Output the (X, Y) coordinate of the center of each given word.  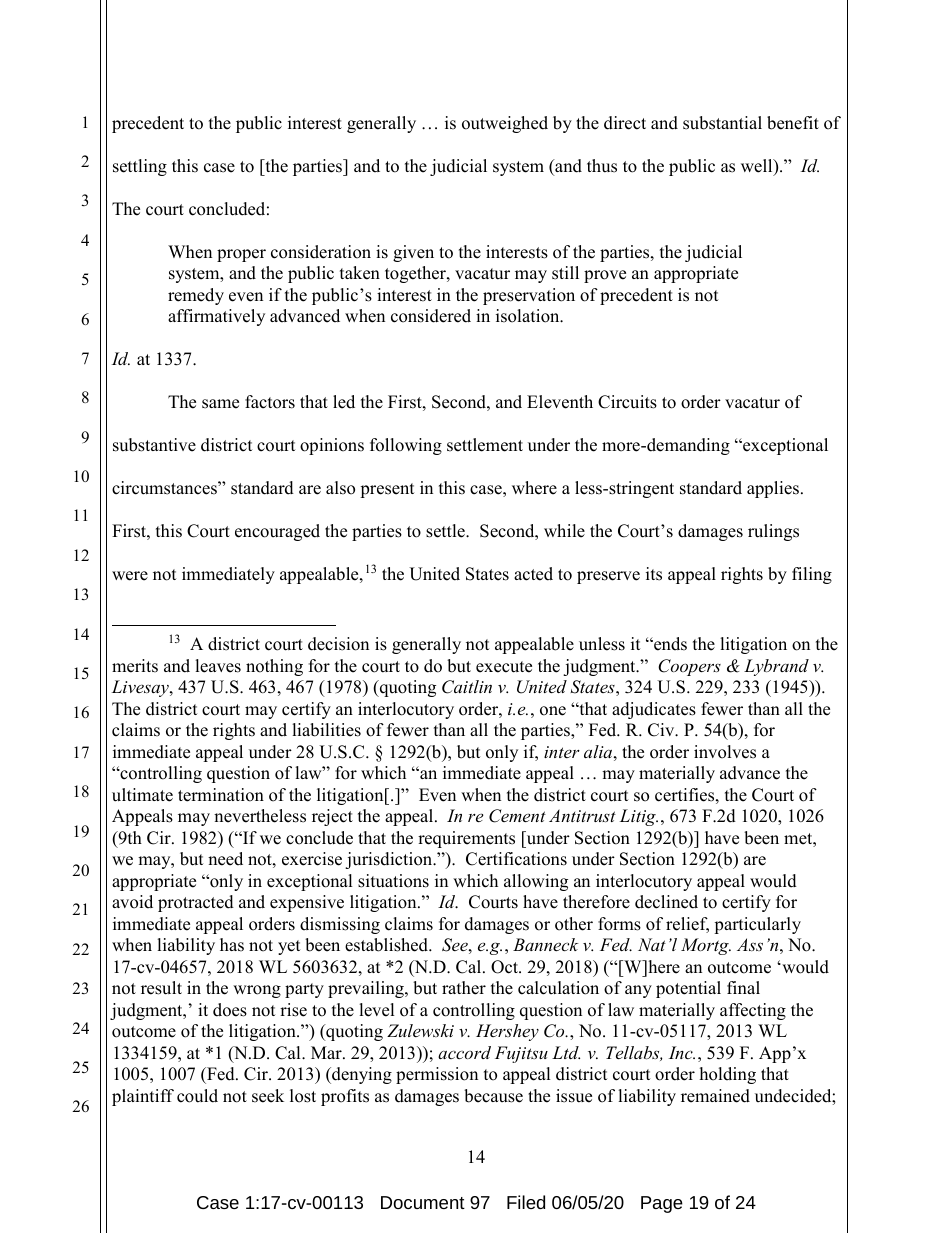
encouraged (277, 532)
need (225, 859)
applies (773, 489)
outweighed (505, 124)
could (197, 1096)
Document (423, 1202)
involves (725, 752)
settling (140, 167)
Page (662, 1204)
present (387, 490)
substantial (722, 123)
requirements (466, 839)
